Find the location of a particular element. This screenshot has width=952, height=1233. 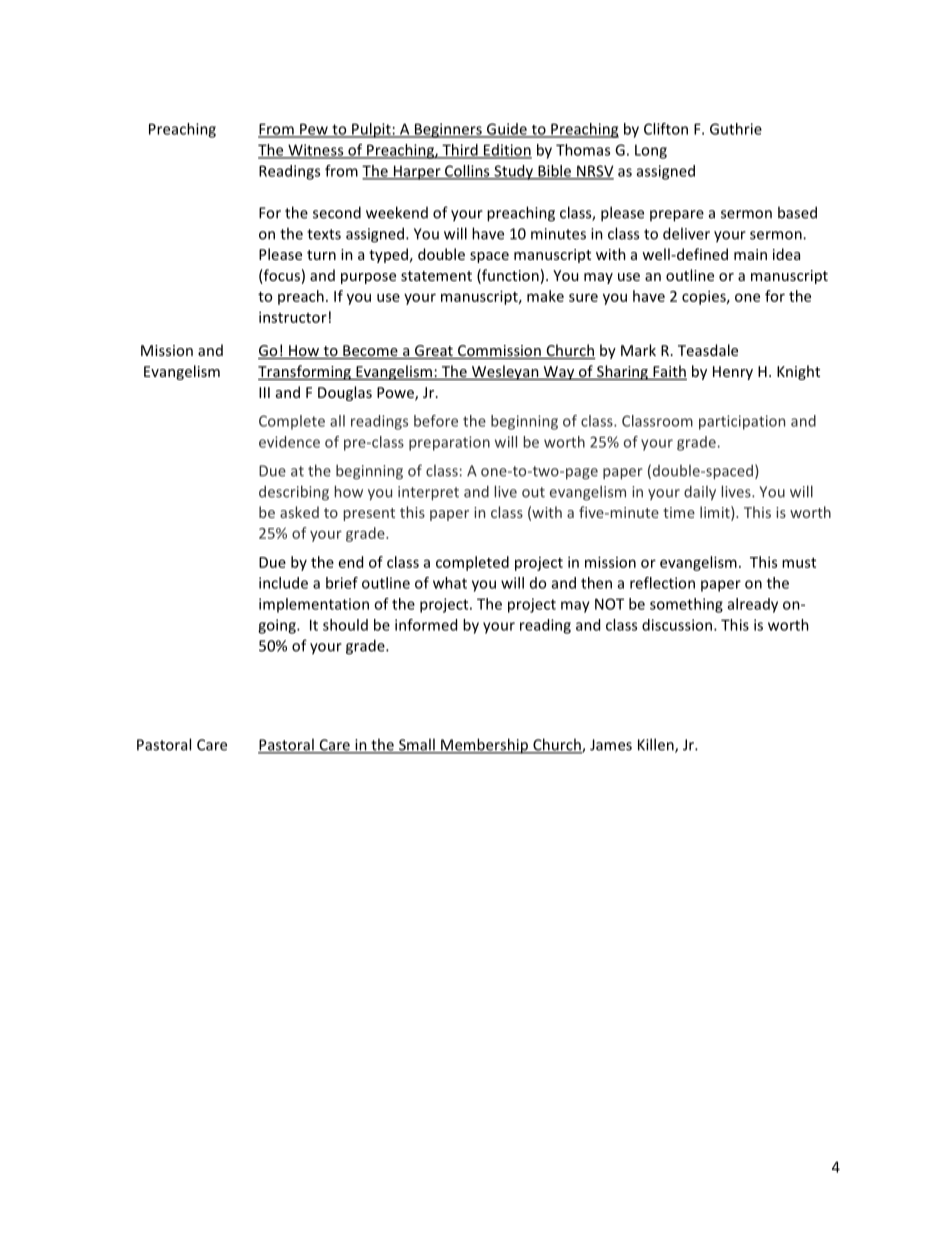

interpret is located at coordinates (428, 493).
